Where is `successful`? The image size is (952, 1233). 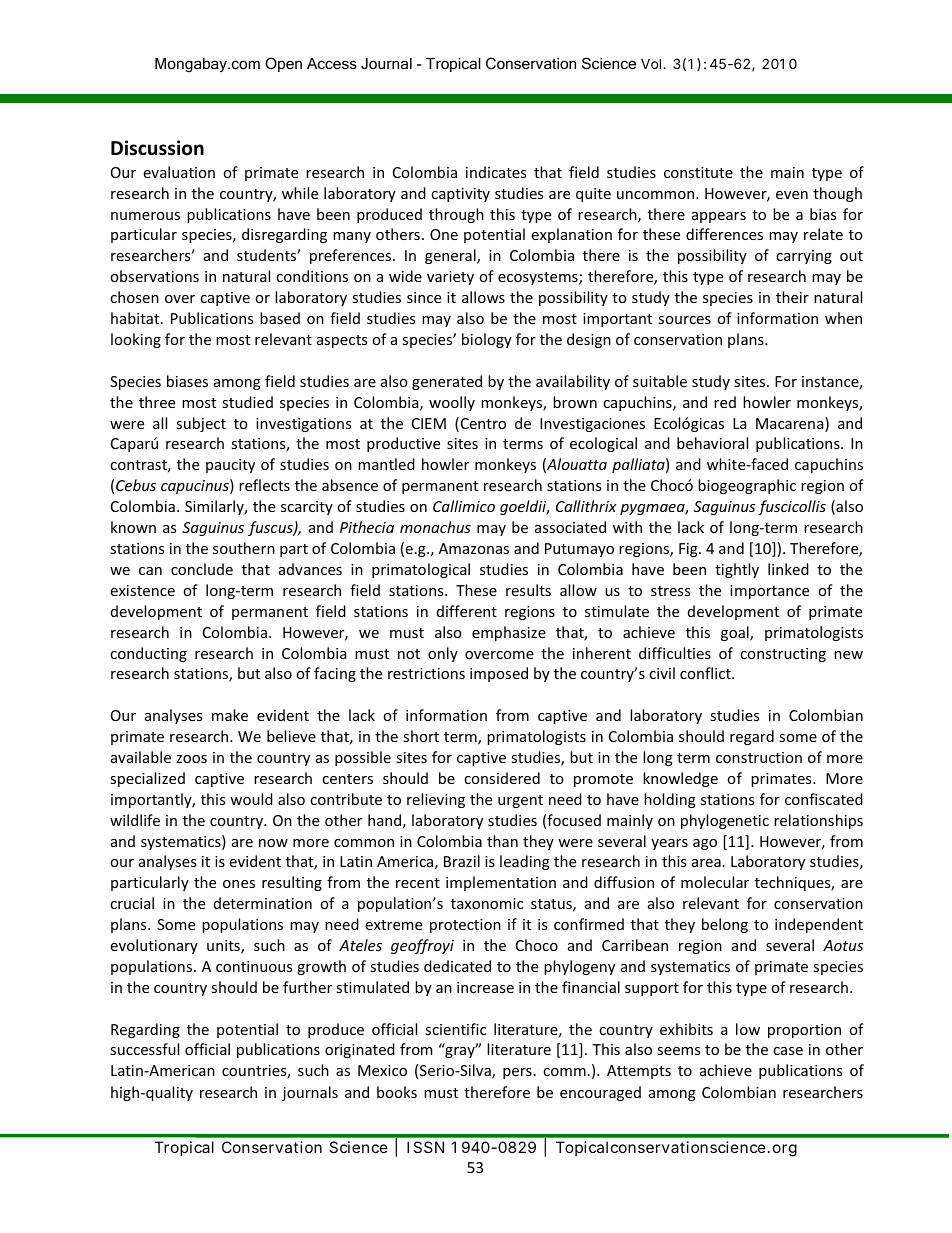
successful is located at coordinates (144, 1049).
